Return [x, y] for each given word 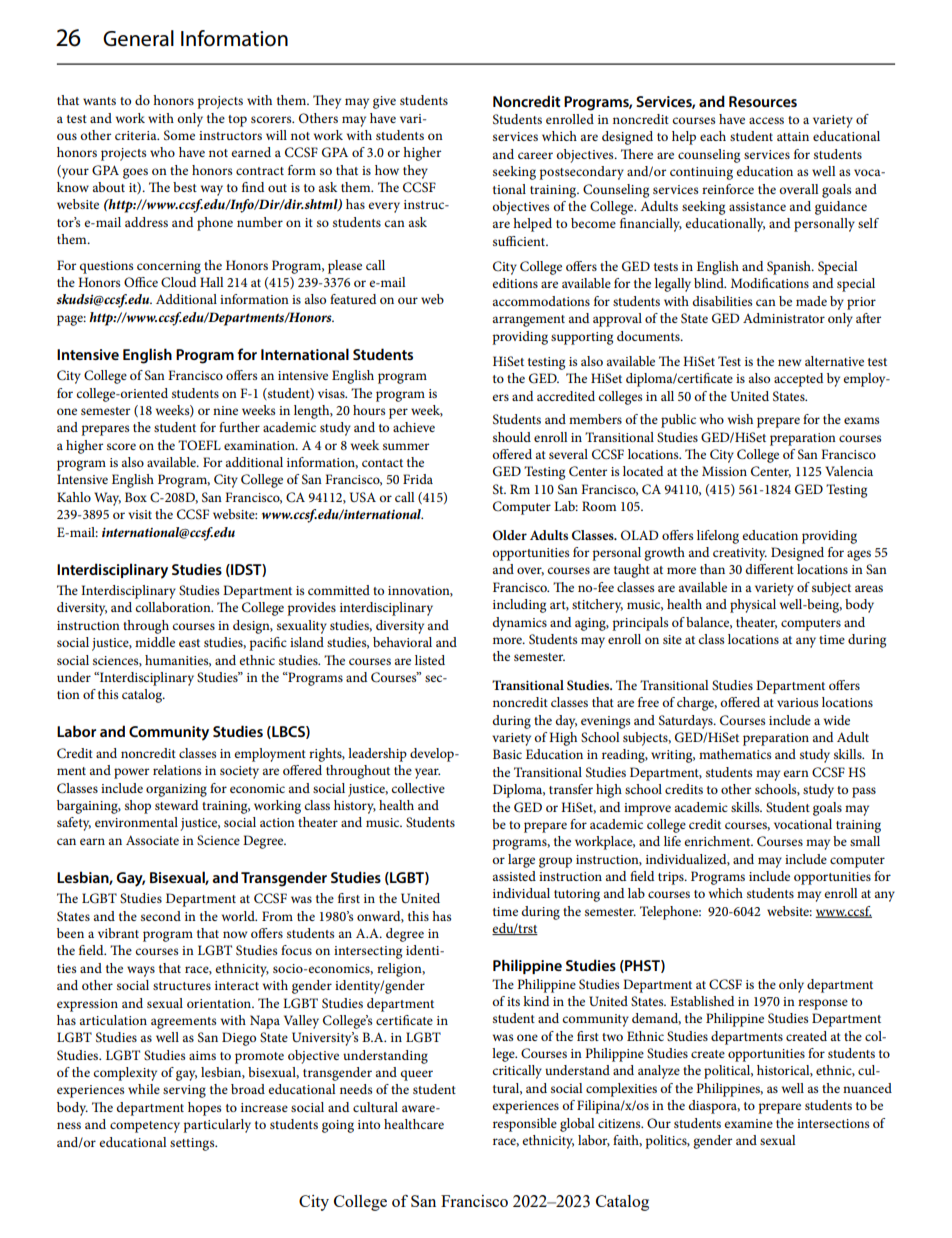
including [519, 606]
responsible [525, 1125]
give [384, 102]
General [138, 38]
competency [145, 1127]
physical [753, 606]
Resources [763, 101]
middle [155, 642]
